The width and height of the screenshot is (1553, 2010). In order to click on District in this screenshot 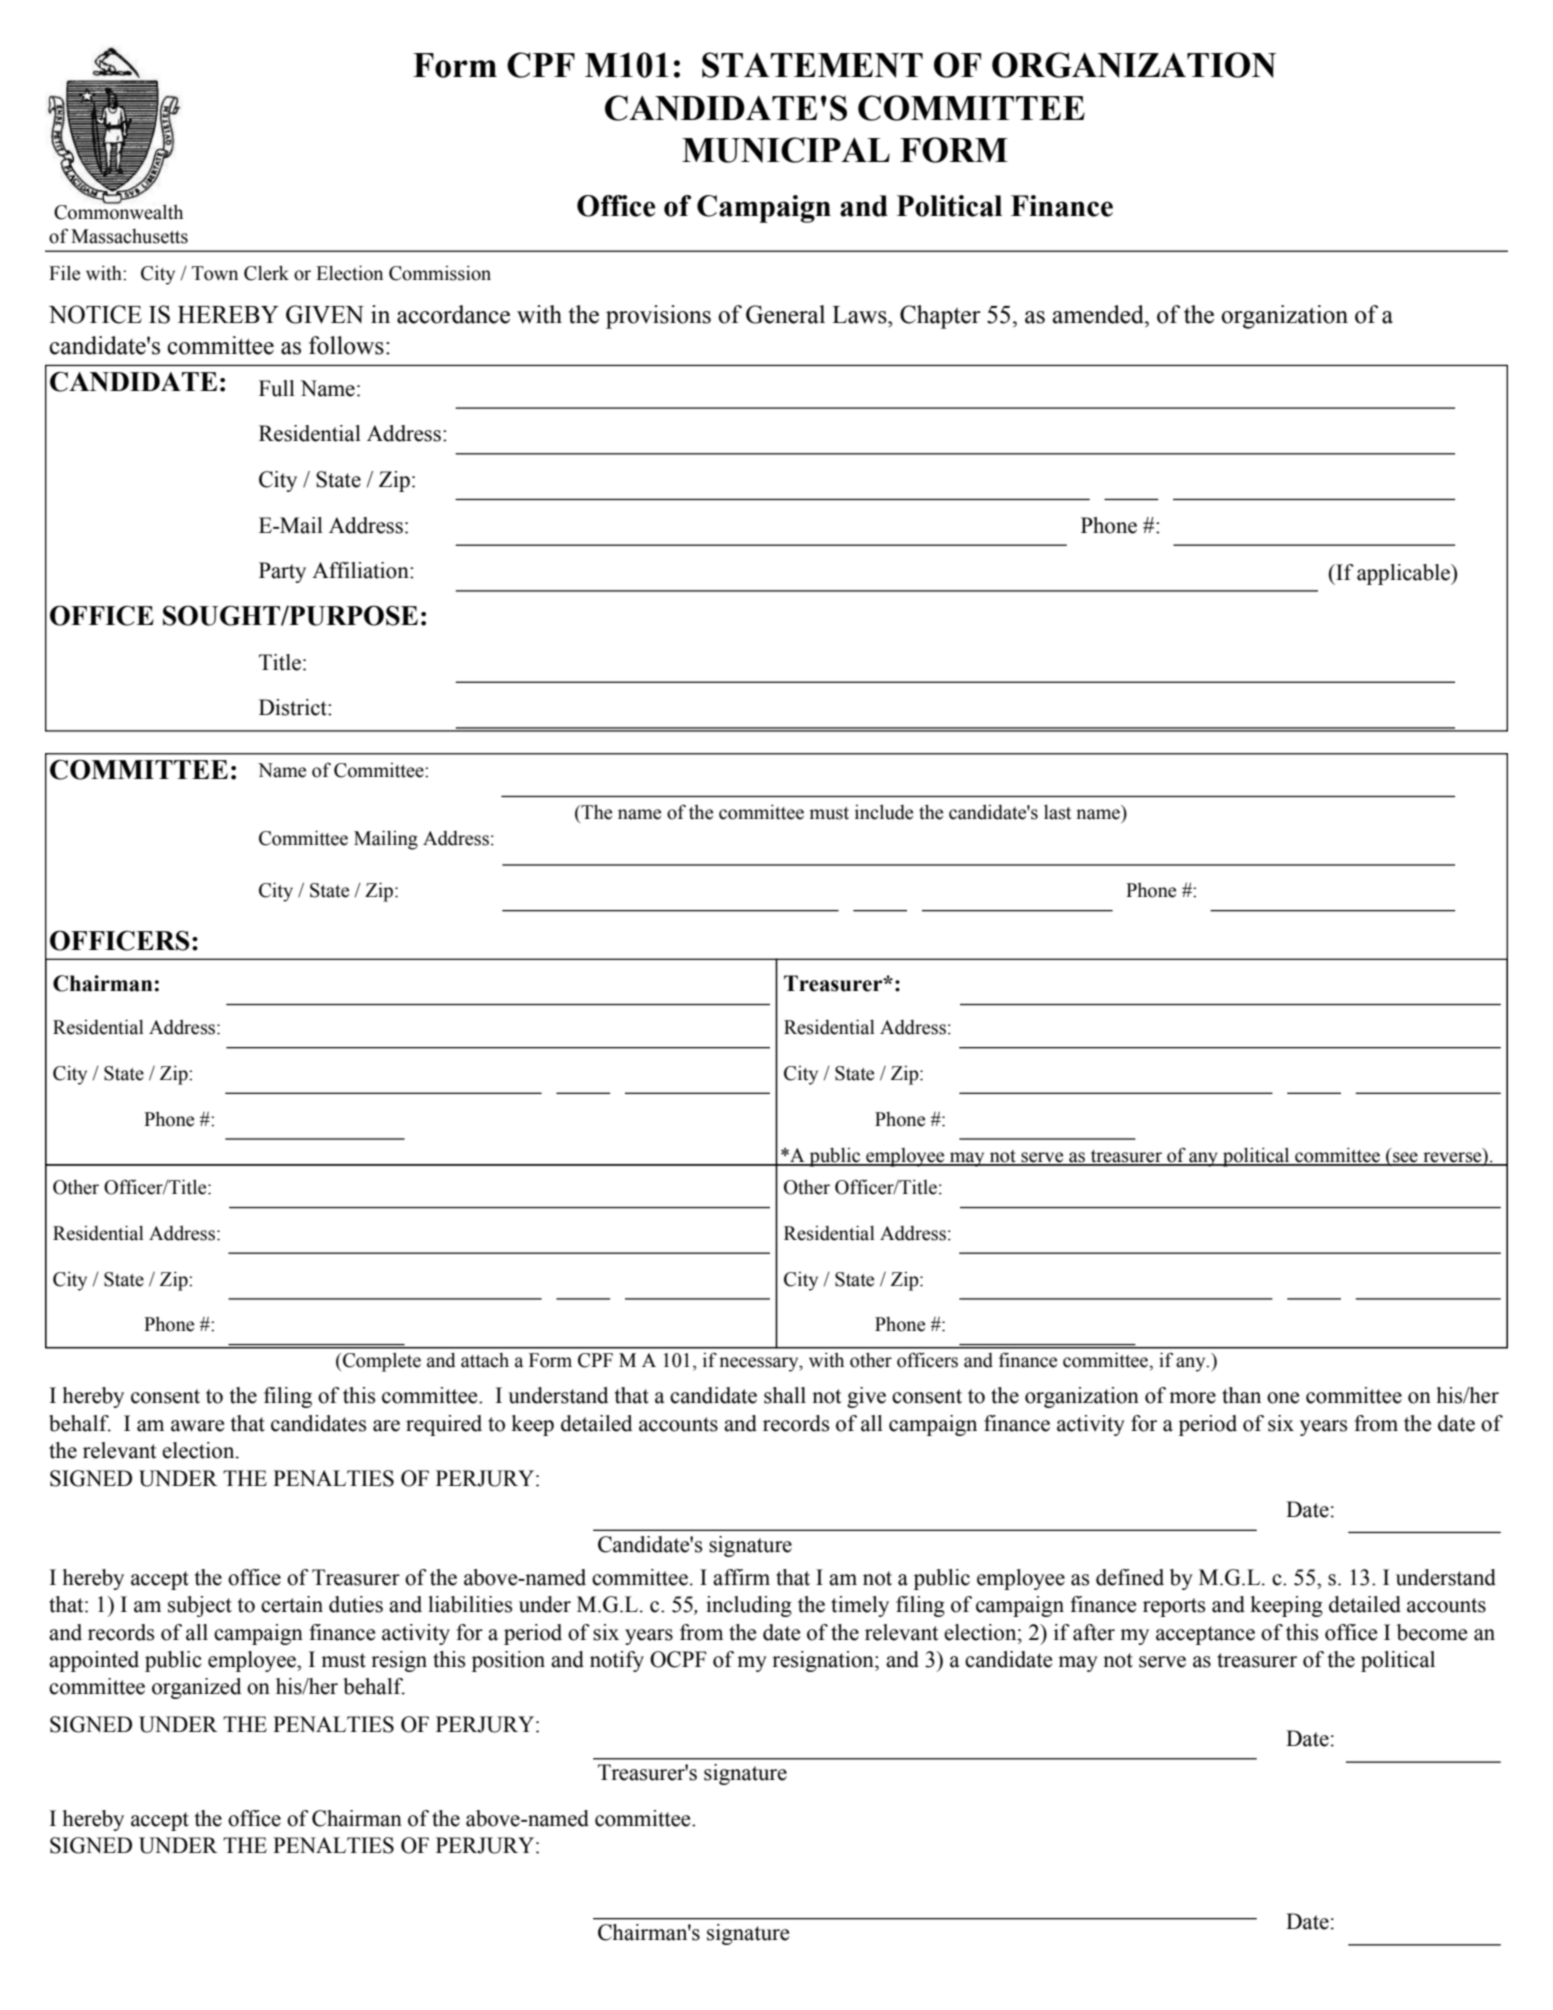, I will do `click(294, 707)`.
